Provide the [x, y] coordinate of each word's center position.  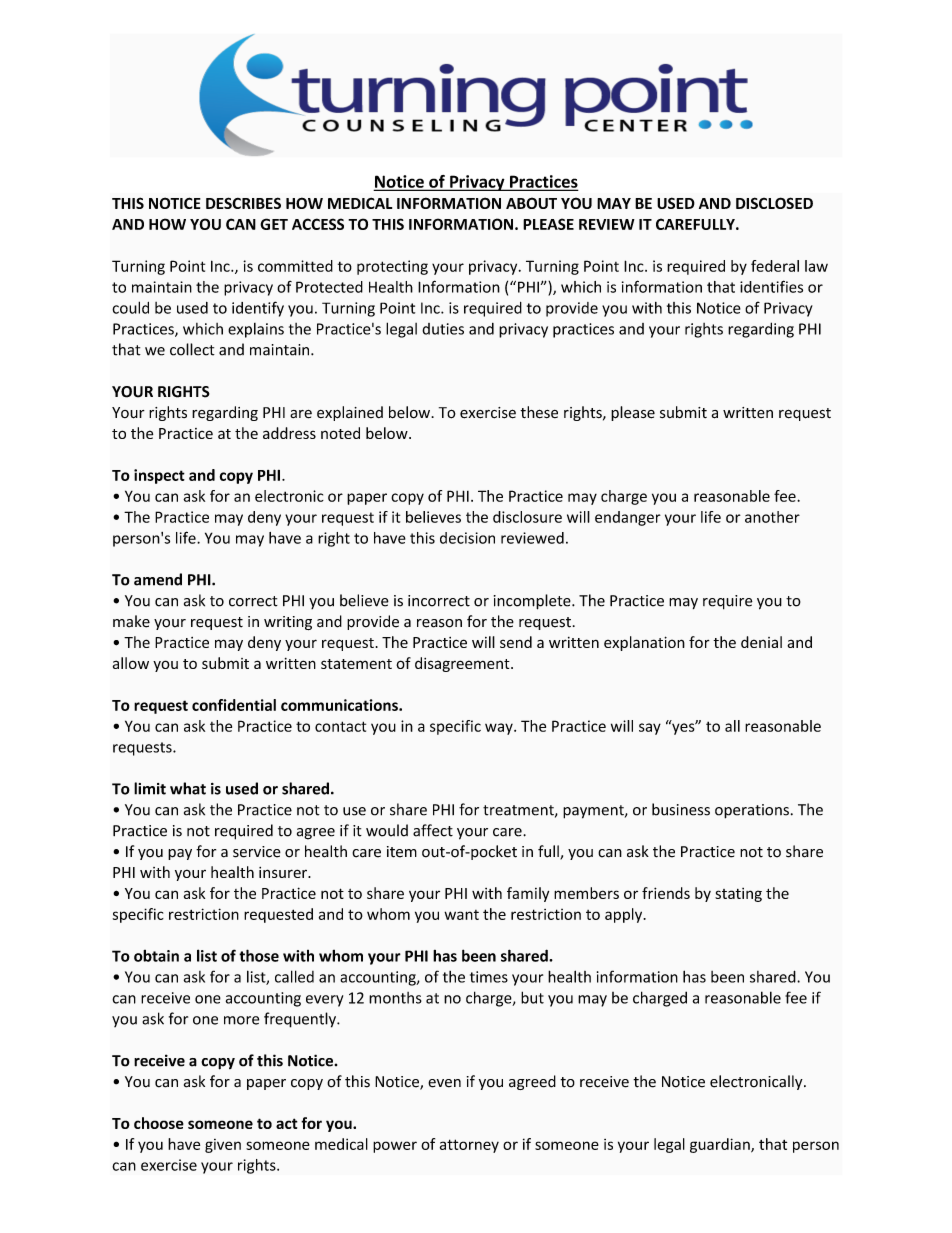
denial [761, 642]
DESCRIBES [243, 203]
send [516, 642]
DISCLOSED [774, 203]
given [223, 1146]
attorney [469, 1146]
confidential [234, 705]
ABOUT [531, 203]
